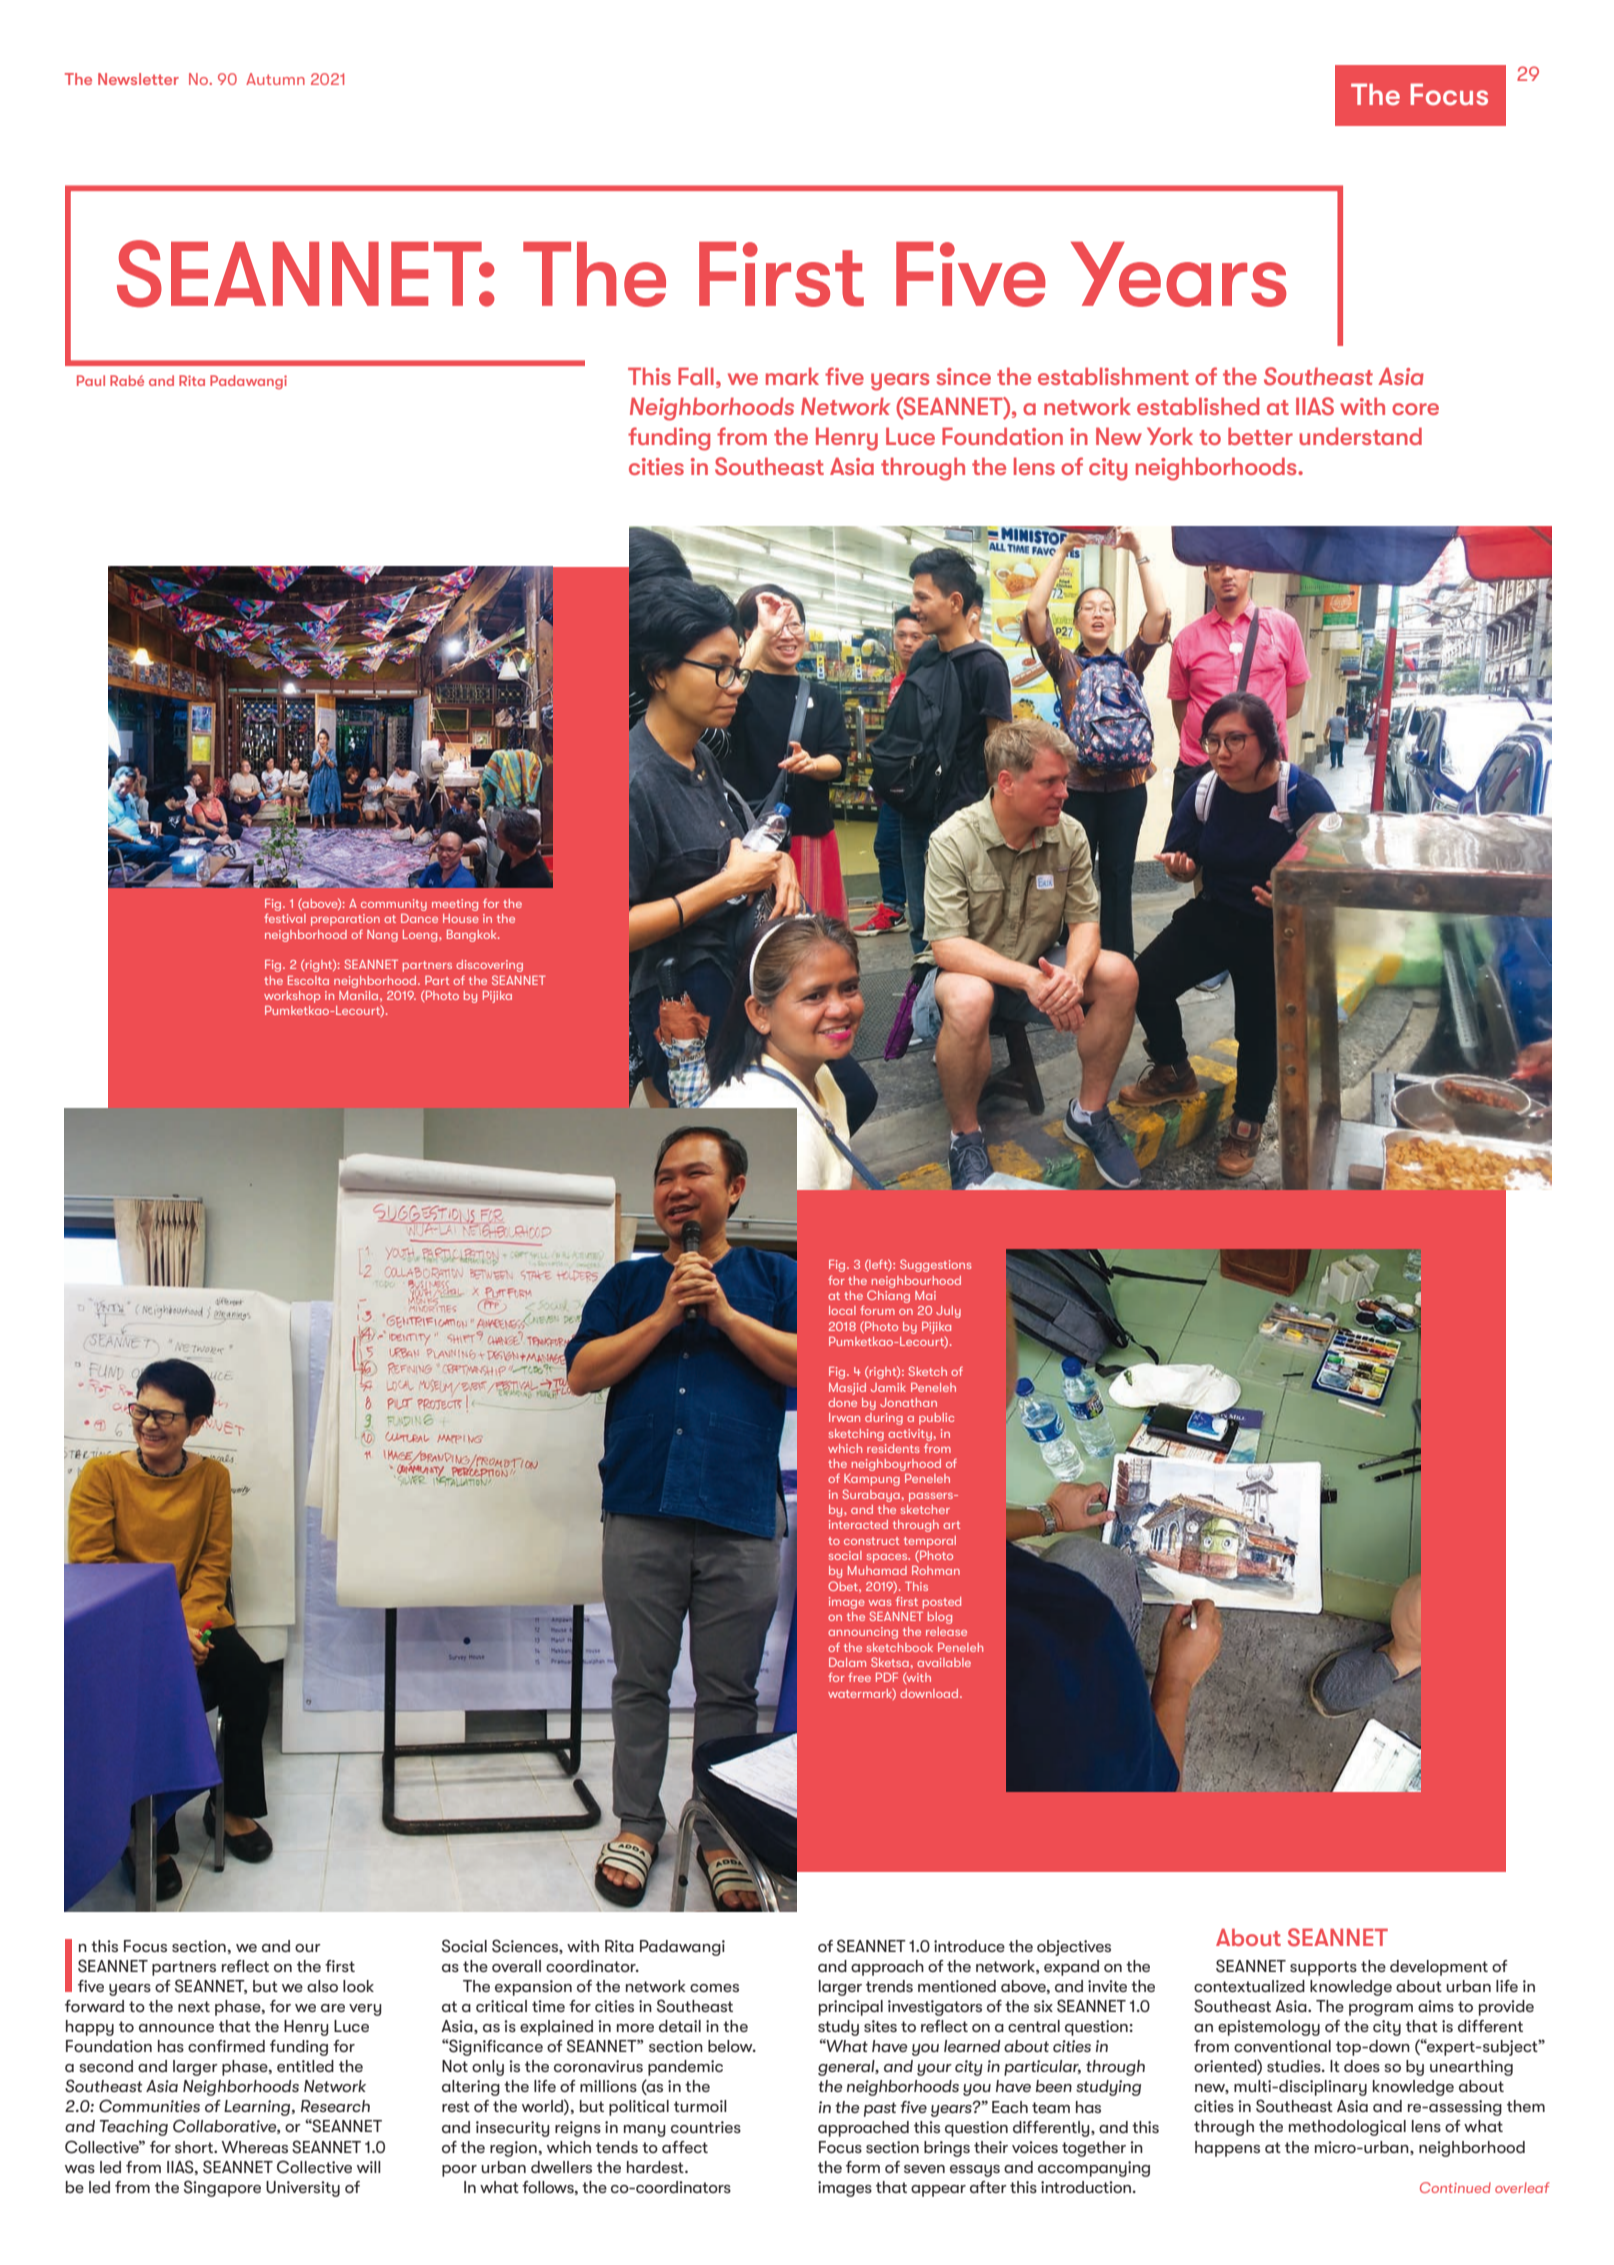 The height and width of the page is (2265, 1614). I want to click on Fall, so click(696, 376).
